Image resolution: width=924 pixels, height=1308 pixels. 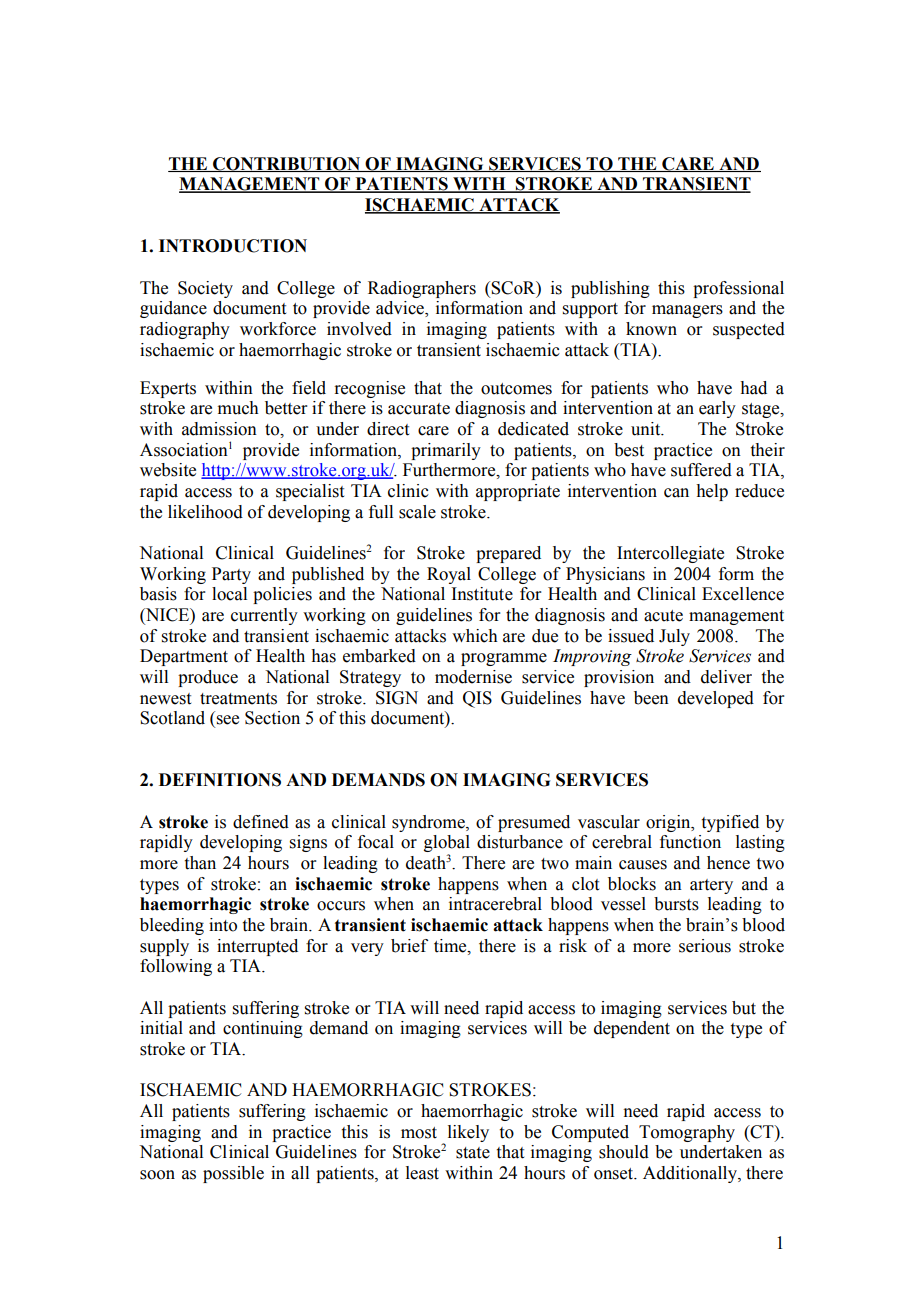 I want to click on global, so click(x=447, y=845).
